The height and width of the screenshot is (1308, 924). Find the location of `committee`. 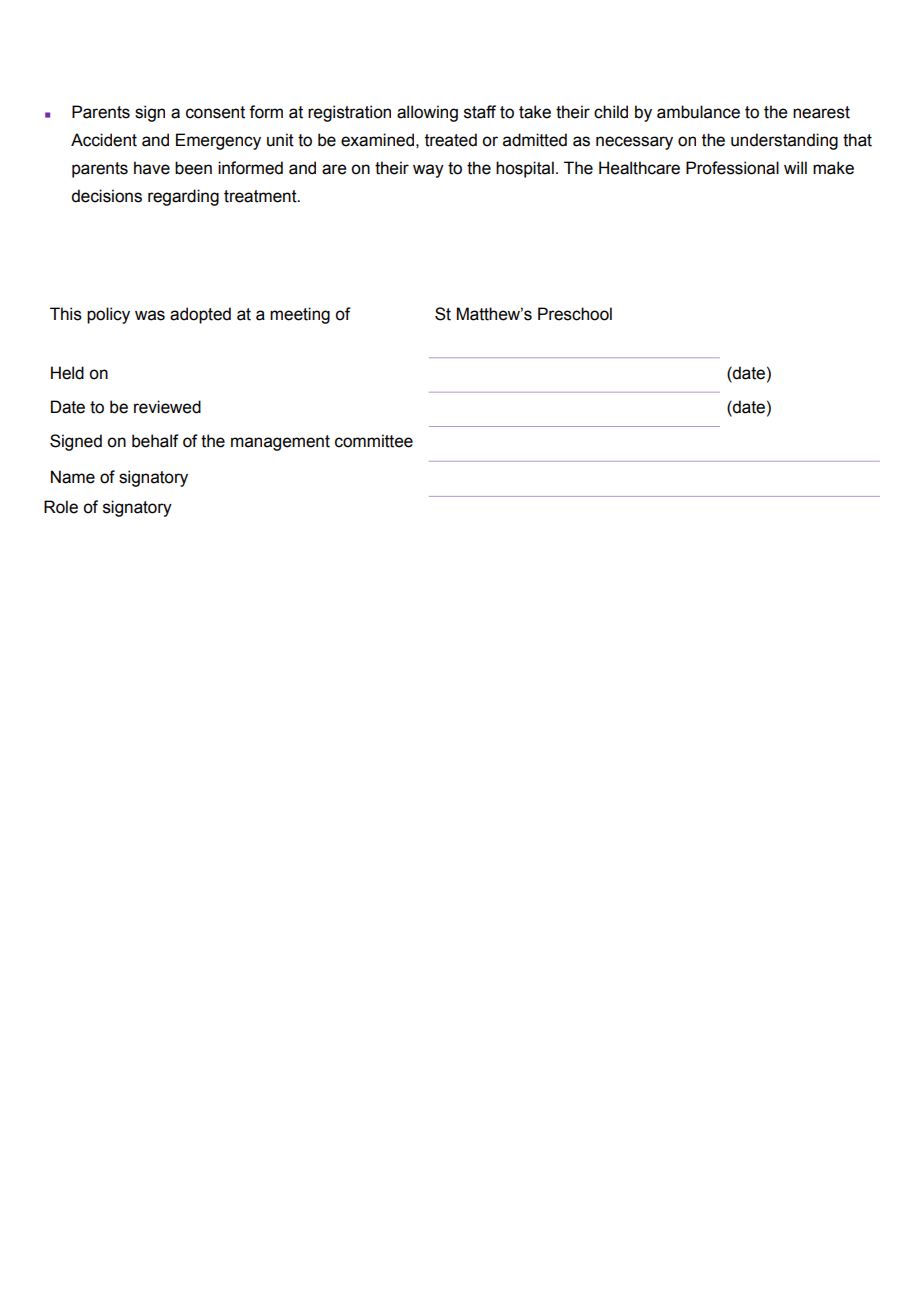

committee is located at coordinates (374, 441).
